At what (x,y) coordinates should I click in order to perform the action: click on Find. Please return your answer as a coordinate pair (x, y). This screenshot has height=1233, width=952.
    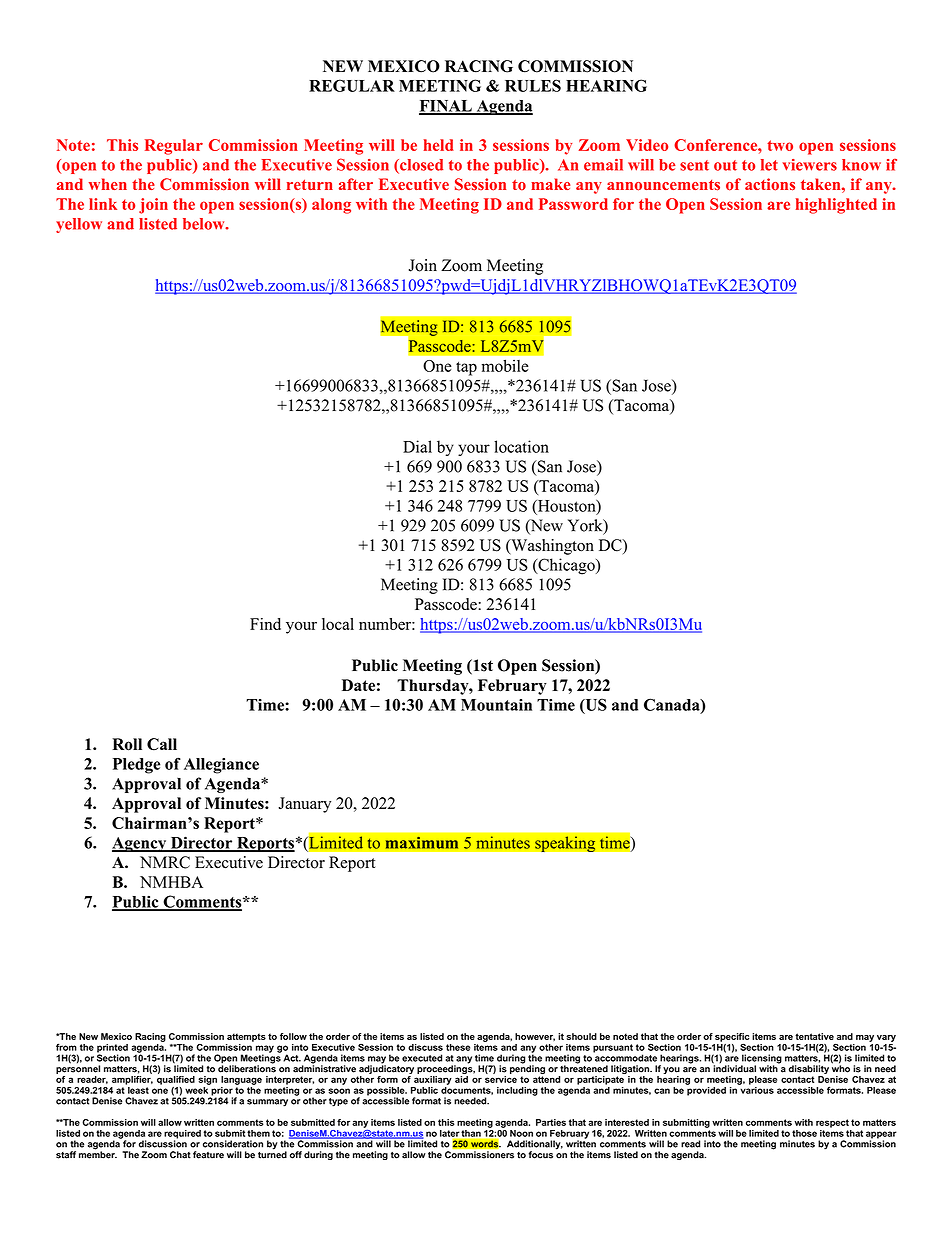
    Looking at the image, I should click on (265, 624).
